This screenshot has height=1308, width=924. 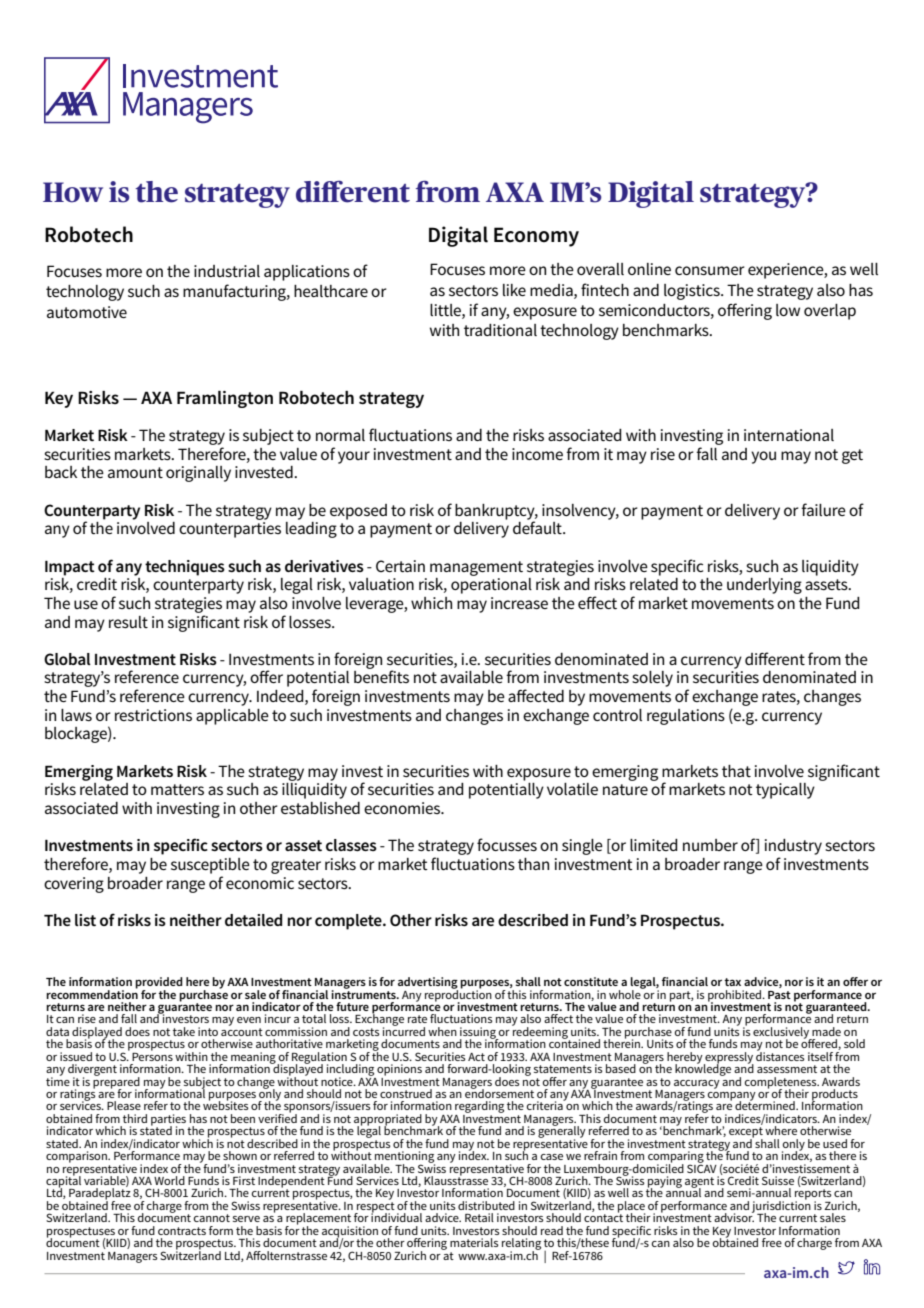 I want to click on Retail, so click(x=479, y=1217).
